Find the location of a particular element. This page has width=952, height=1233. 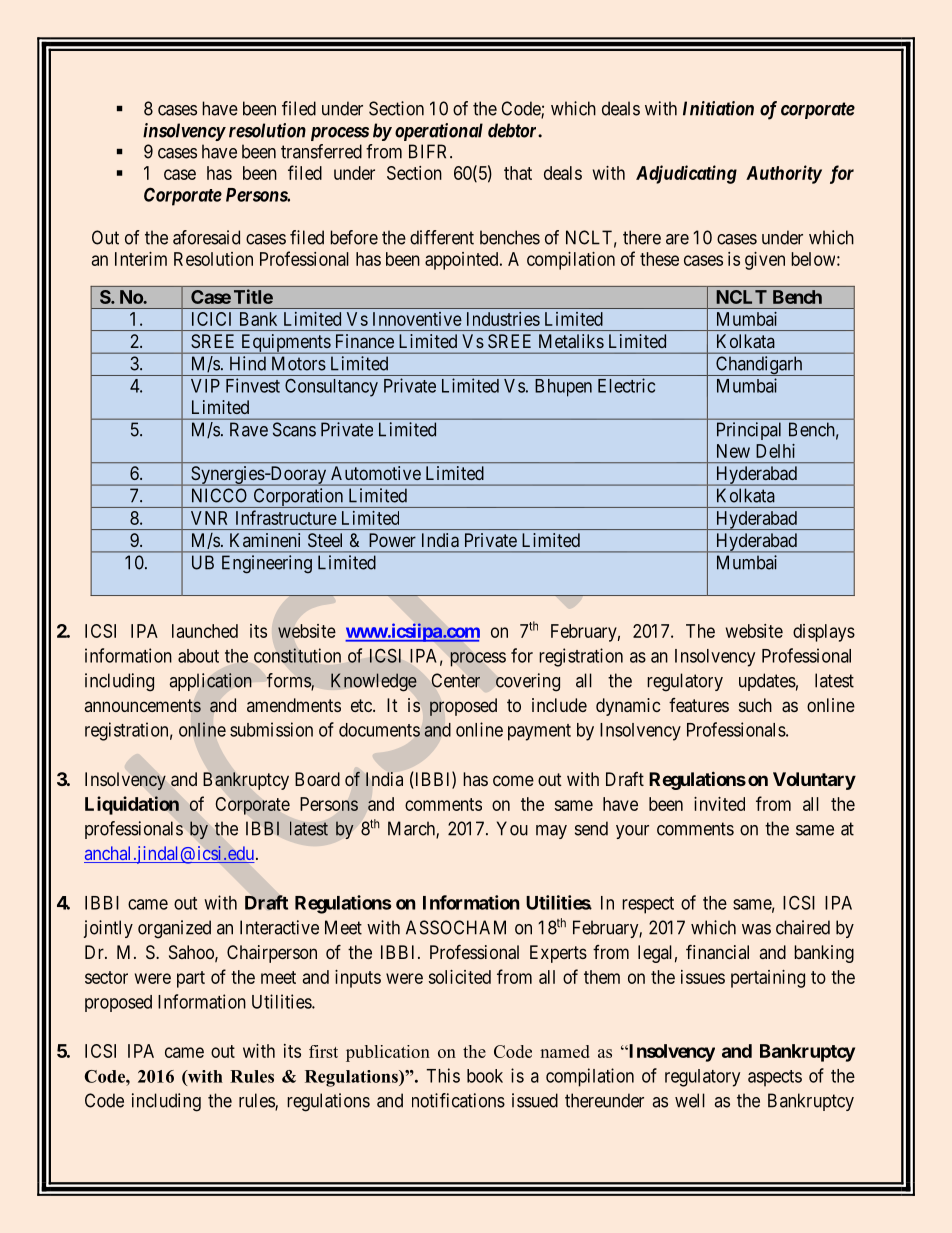

operational is located at coordinates (439, 132).
